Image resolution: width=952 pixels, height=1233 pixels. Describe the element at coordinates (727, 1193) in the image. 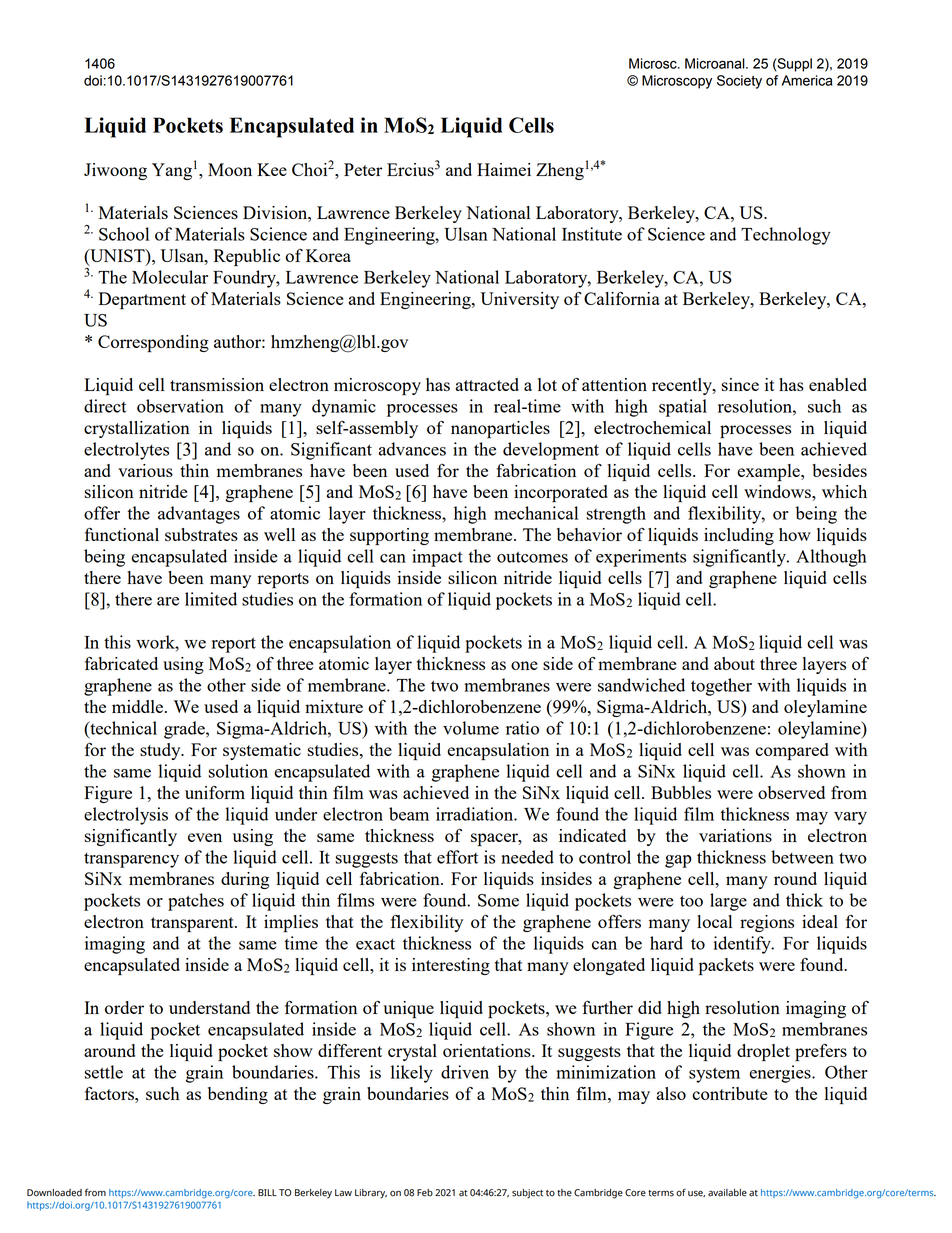

I see `available` at that location.
